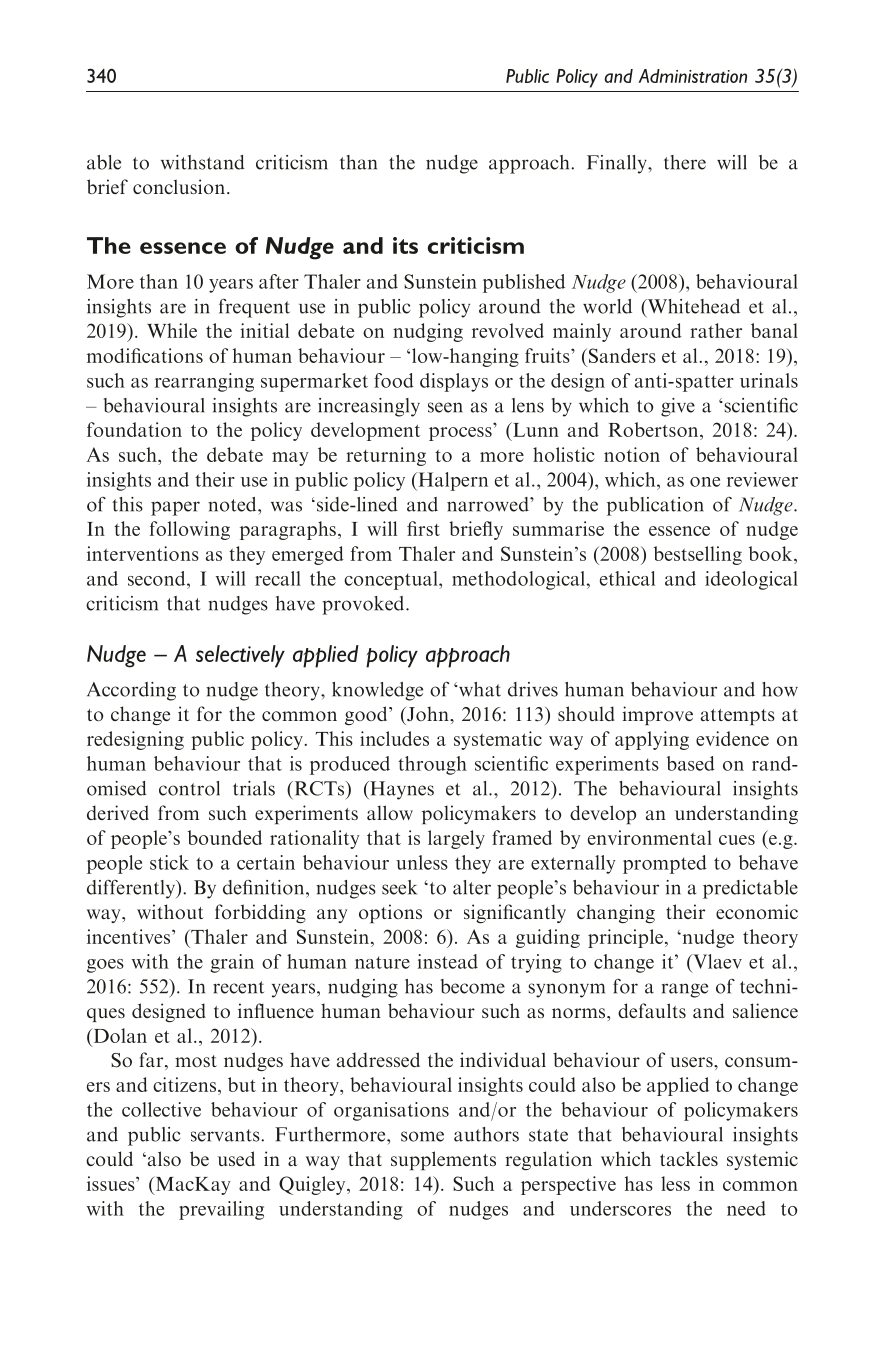 Image resolution: width=896 pixels, height=1345 pixels. What do you see at coordinates (693, 76) in the document?
I see `Administration` at bounding box center [693, 76].
